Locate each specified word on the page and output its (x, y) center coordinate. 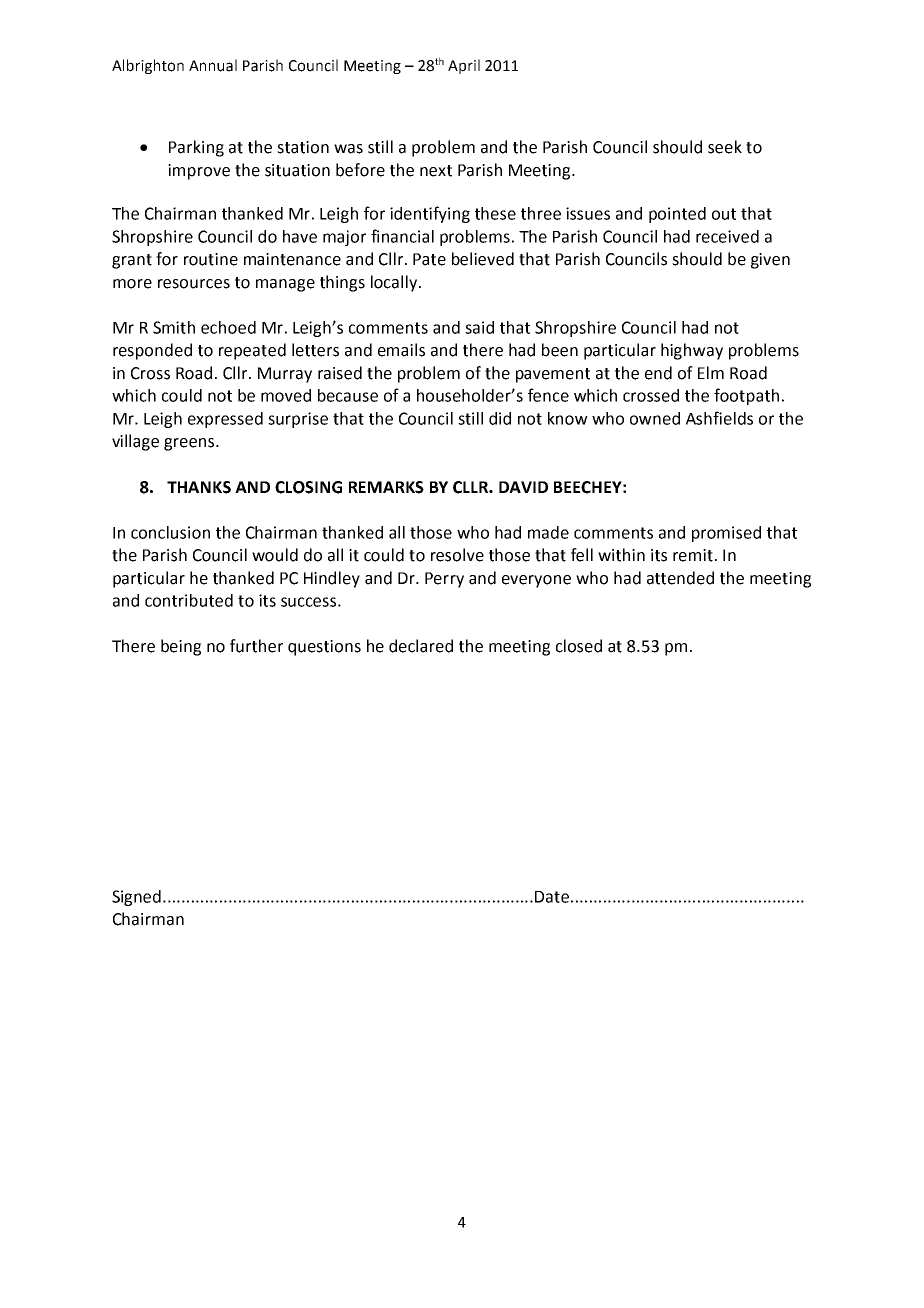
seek (725, 147)
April (464, 66)
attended (680, 578)
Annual (213, 65)
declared (421, 646)
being (181, 647)
